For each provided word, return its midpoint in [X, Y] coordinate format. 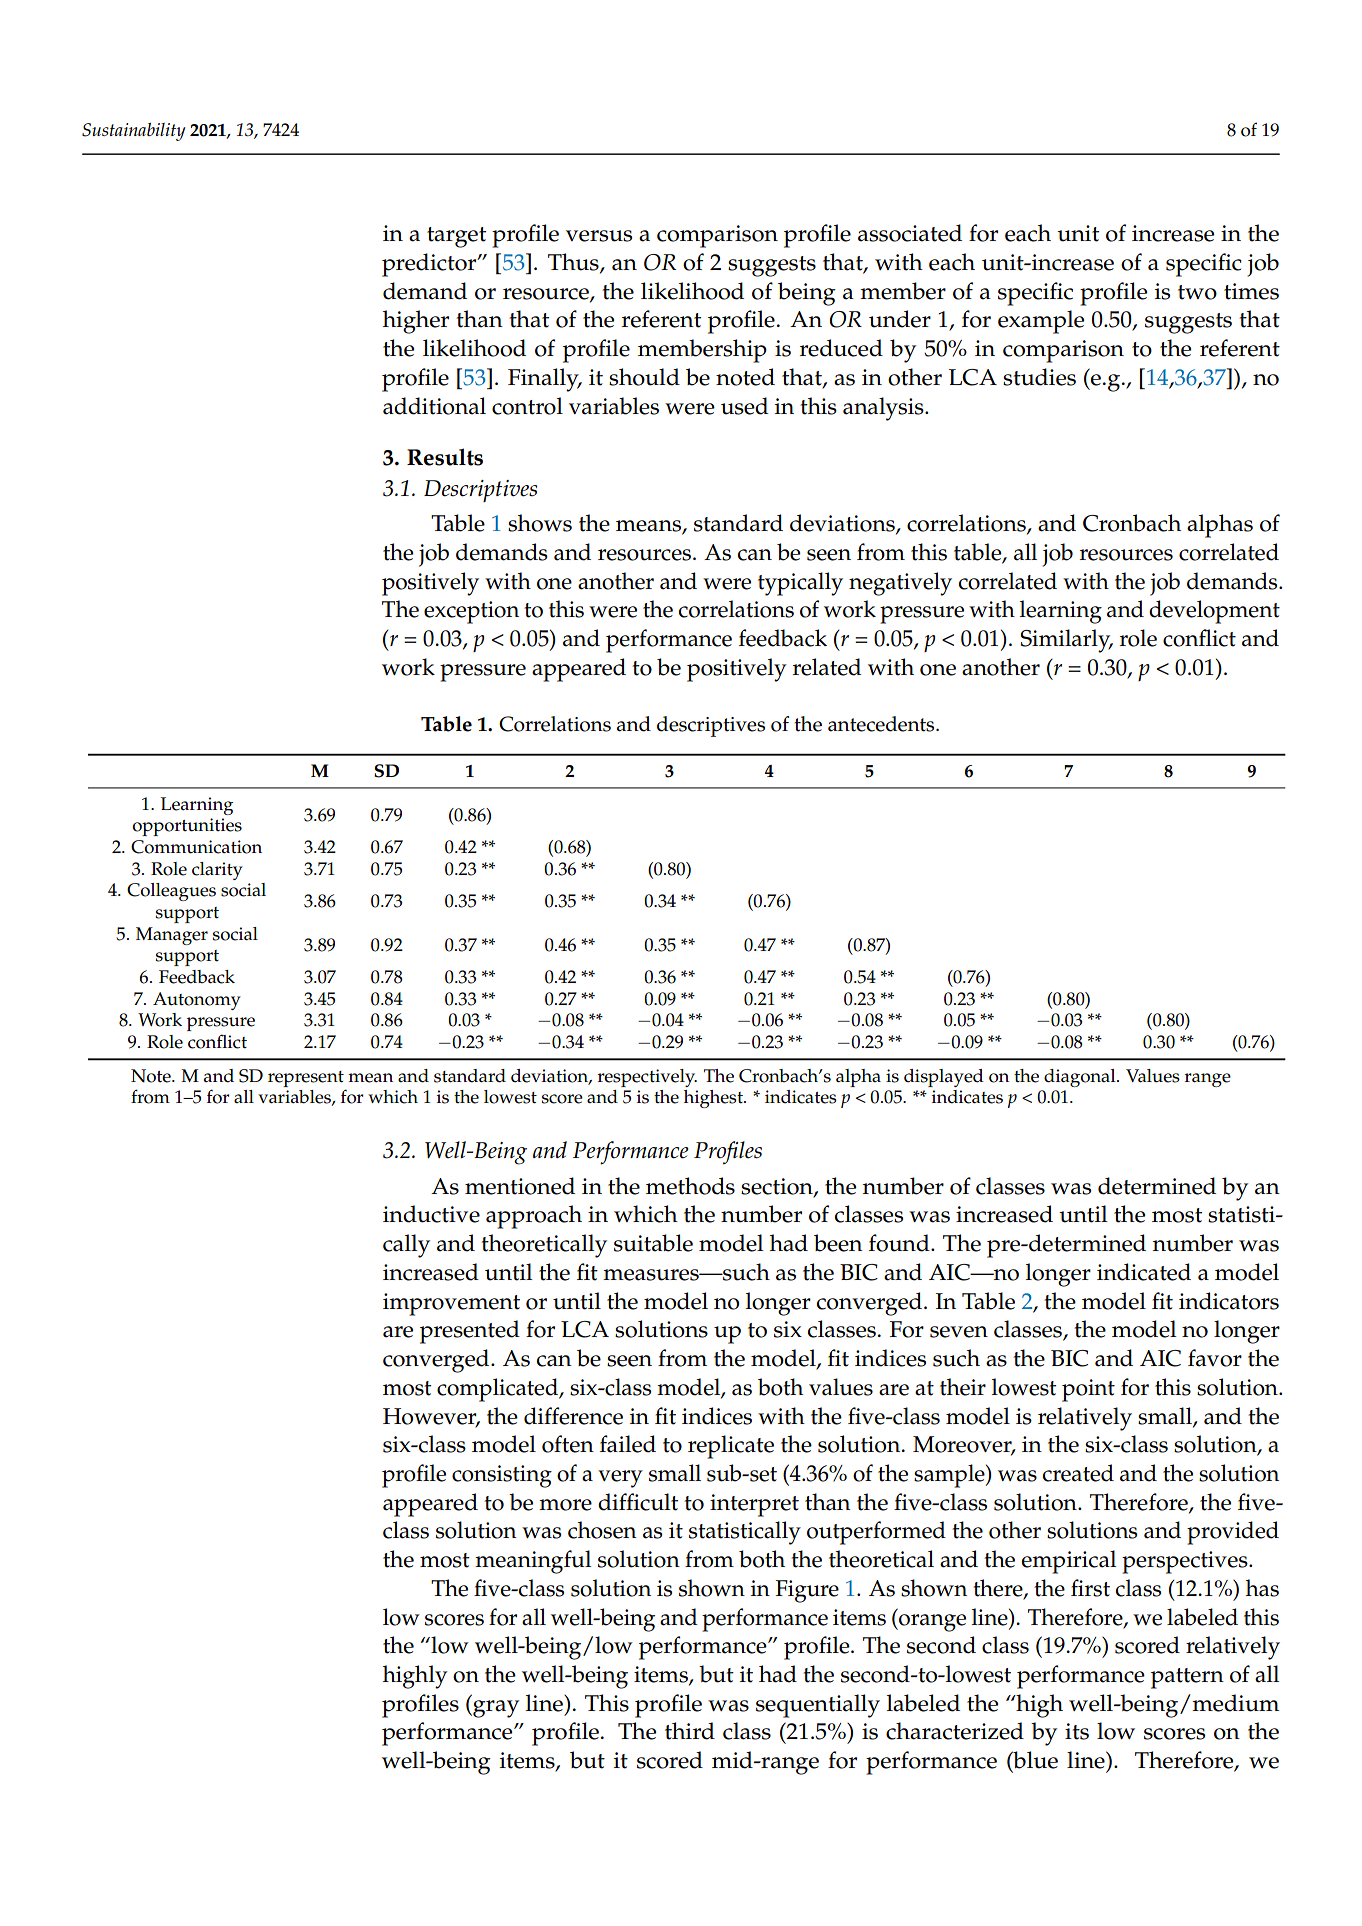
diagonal [1081, 1078]
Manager [172, 936]
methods [690, 1186]
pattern [1187, 1678]
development [1214, 612]
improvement [451, 1304]
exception [471, 612]
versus [599, 236]
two [1197, 292]
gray [495, 1709]
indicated [1144, 1272]
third [690, 1731]
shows [540, 523]
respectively [647, 1078]
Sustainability [134, 131]
